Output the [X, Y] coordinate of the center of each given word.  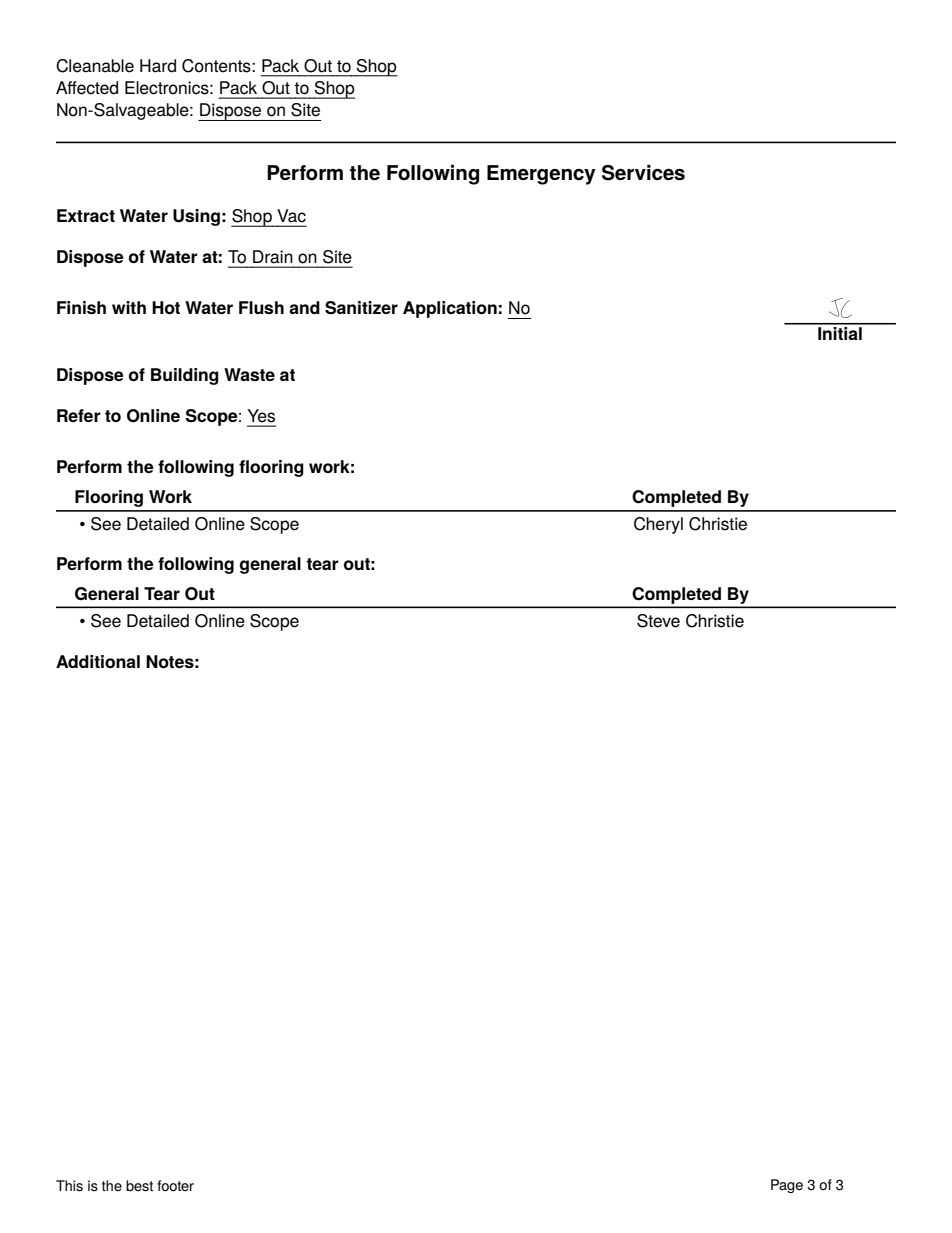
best [139, 1186]
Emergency [541, 175]
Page [787, 1186]
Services [643, 173]
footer [175, 1186]
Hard [158, 66]
